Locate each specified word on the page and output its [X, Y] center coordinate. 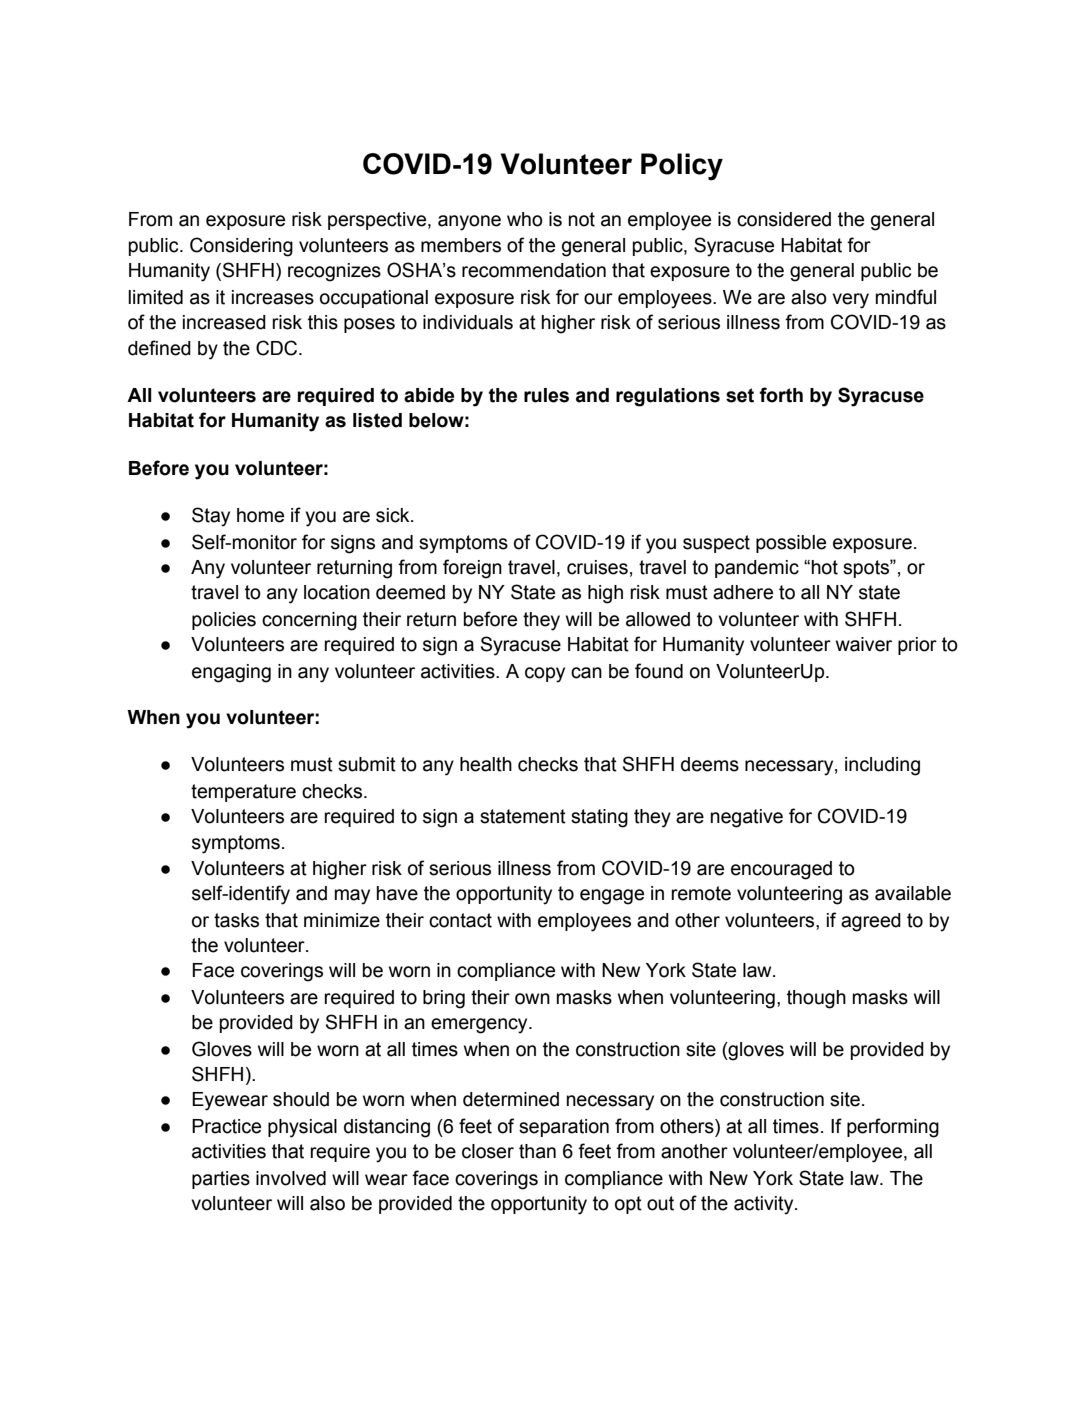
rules [546, 395]
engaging [231, 673]
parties [221, 1180]
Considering [241, 247]
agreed [871, 922]
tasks [236, 920]
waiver [864, 644]
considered [784, 219]
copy [545, 675]
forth [781, 395]
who [525, 219]
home [260, 515]
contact [460, 920]
